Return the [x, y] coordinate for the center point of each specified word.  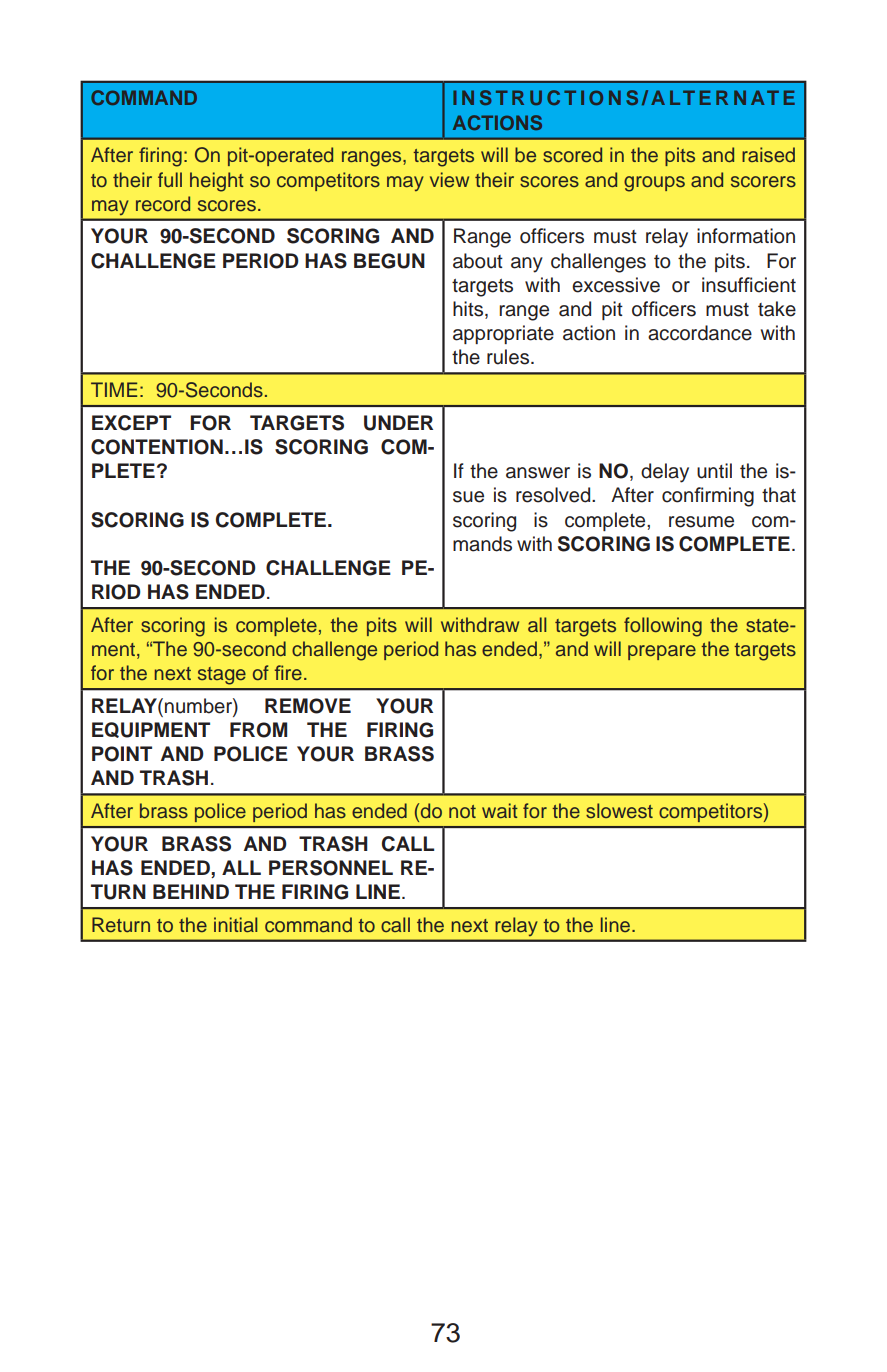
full [170, 179]
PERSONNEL [331, 868]
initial [236, 924]
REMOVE [308, 706]
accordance [700, 333]
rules [509, 357]
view [449, 180]
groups [654, 184]
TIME [114, 389]
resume [701, 522]
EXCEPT [131, 423]
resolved [554, 495]
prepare [662, 652]
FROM [258, 730]
